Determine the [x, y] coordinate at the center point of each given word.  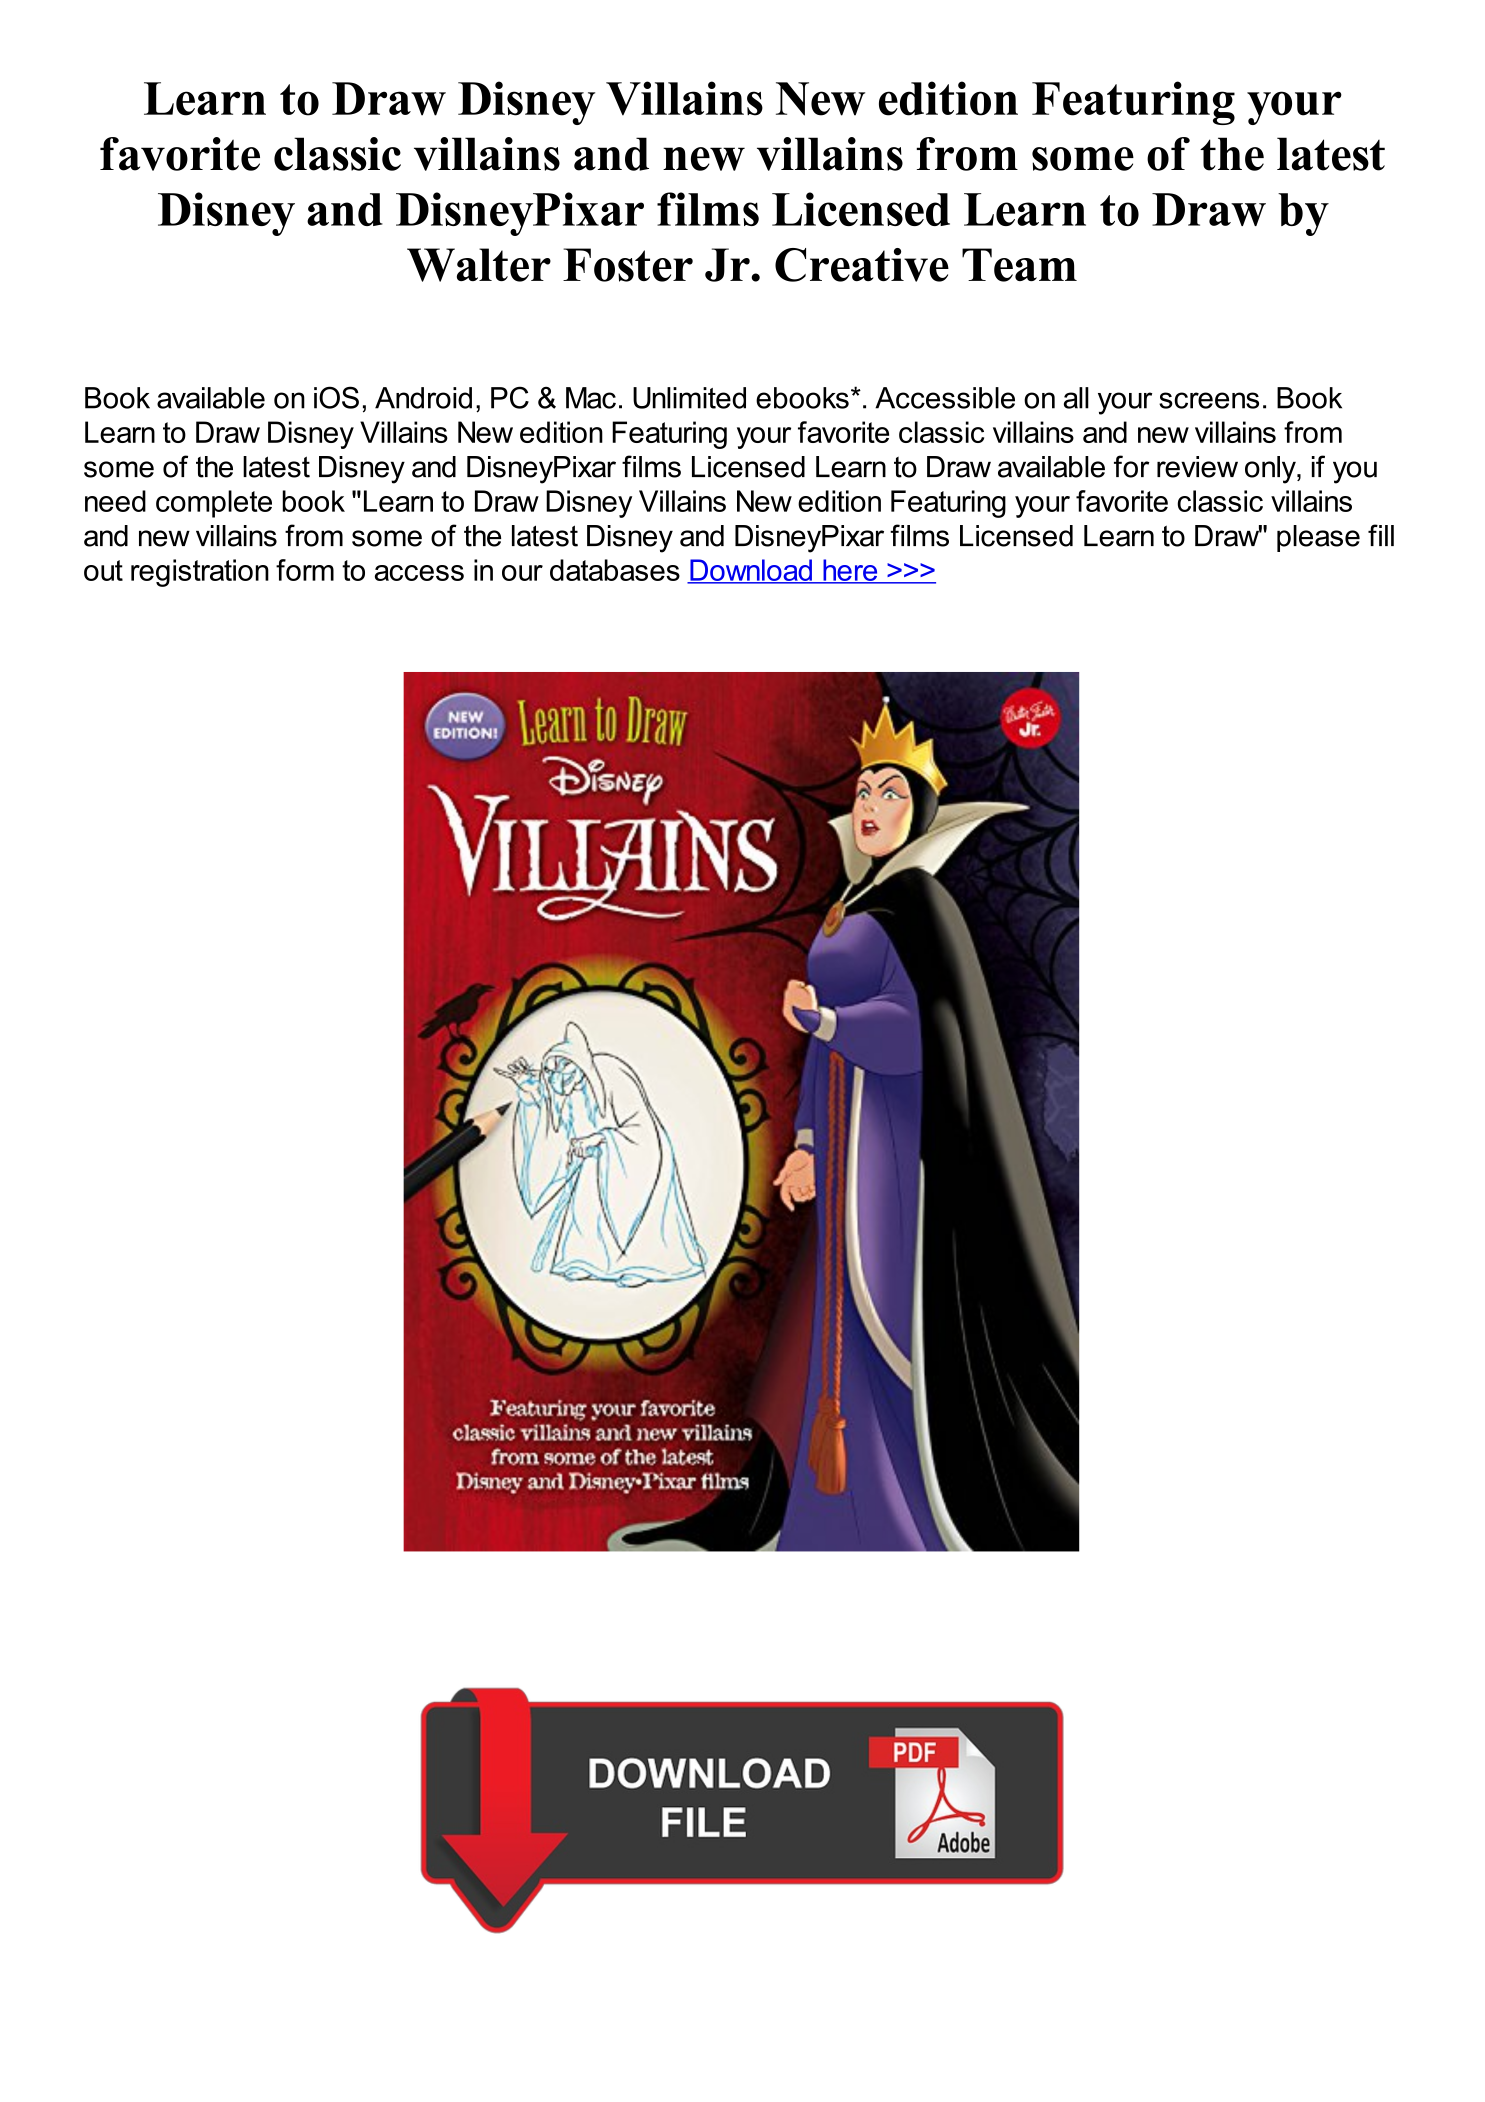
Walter [479, 265]
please [1318, 538]
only [1271, 470]
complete [214, 504]
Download [751, 571]
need [115, 501]
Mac [591, 398]
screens [1209, 400]
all [1076, 398]
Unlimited [689, 398]
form [305, 570]
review [1197, 467]
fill [1381, 535]
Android [423, 398]
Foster [628, 265]
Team [1019, 265]
